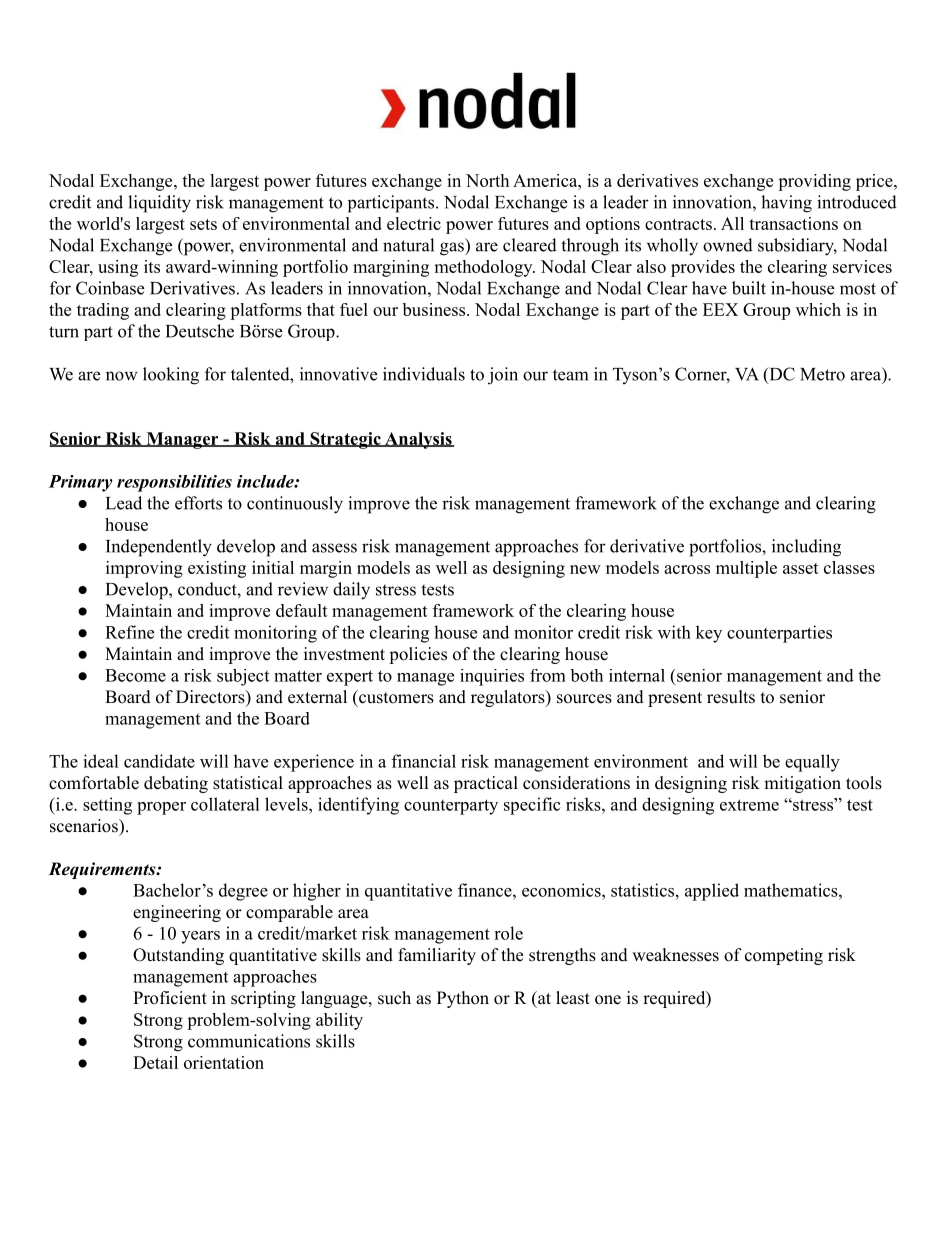 This screenshot has height=1233, width=952. Describe the element at coordinates (129, 632) in the screenshot. I see `Refine` at that location.
